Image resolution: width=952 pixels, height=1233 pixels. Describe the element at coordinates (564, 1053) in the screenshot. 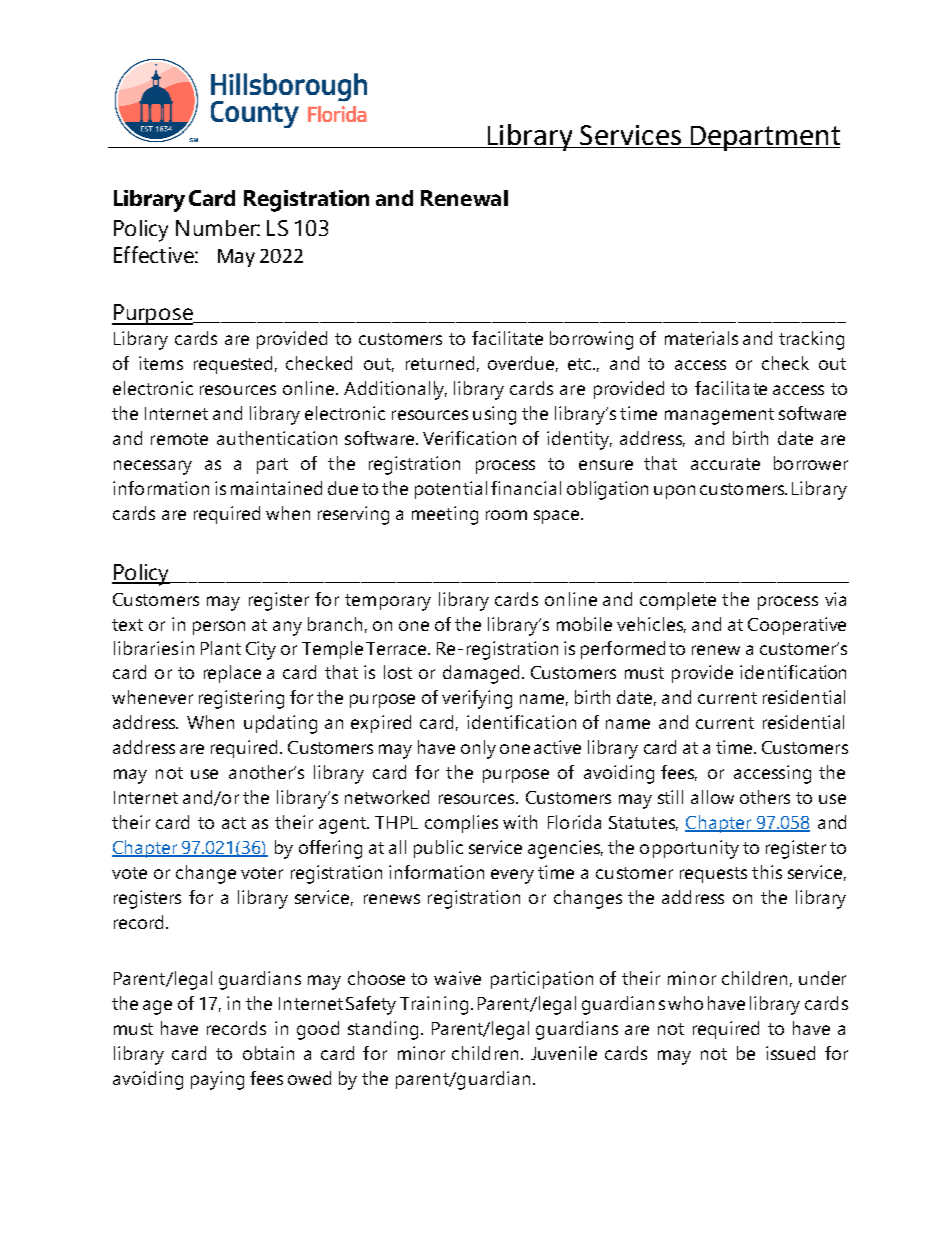

I see `Juvenile` at that location.
